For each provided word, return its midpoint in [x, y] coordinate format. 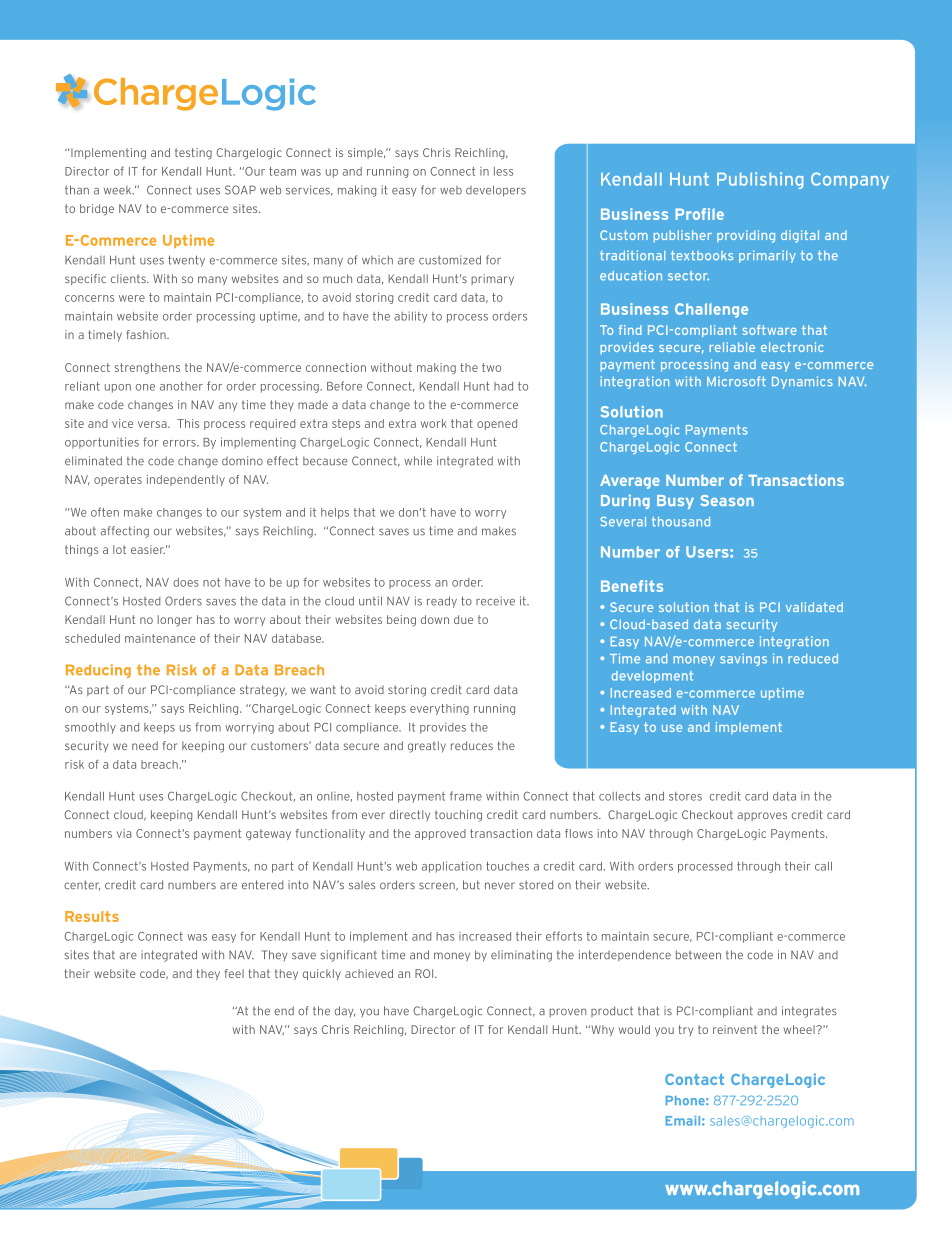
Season [727, 500]
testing [193, 154]
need [145, 745]
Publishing [760, 180]
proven [568, 1012]
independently [186, 480]
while [418, 461]
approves [762, 816]
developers [496, 191]
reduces [472, 745]
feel [234, 973]
